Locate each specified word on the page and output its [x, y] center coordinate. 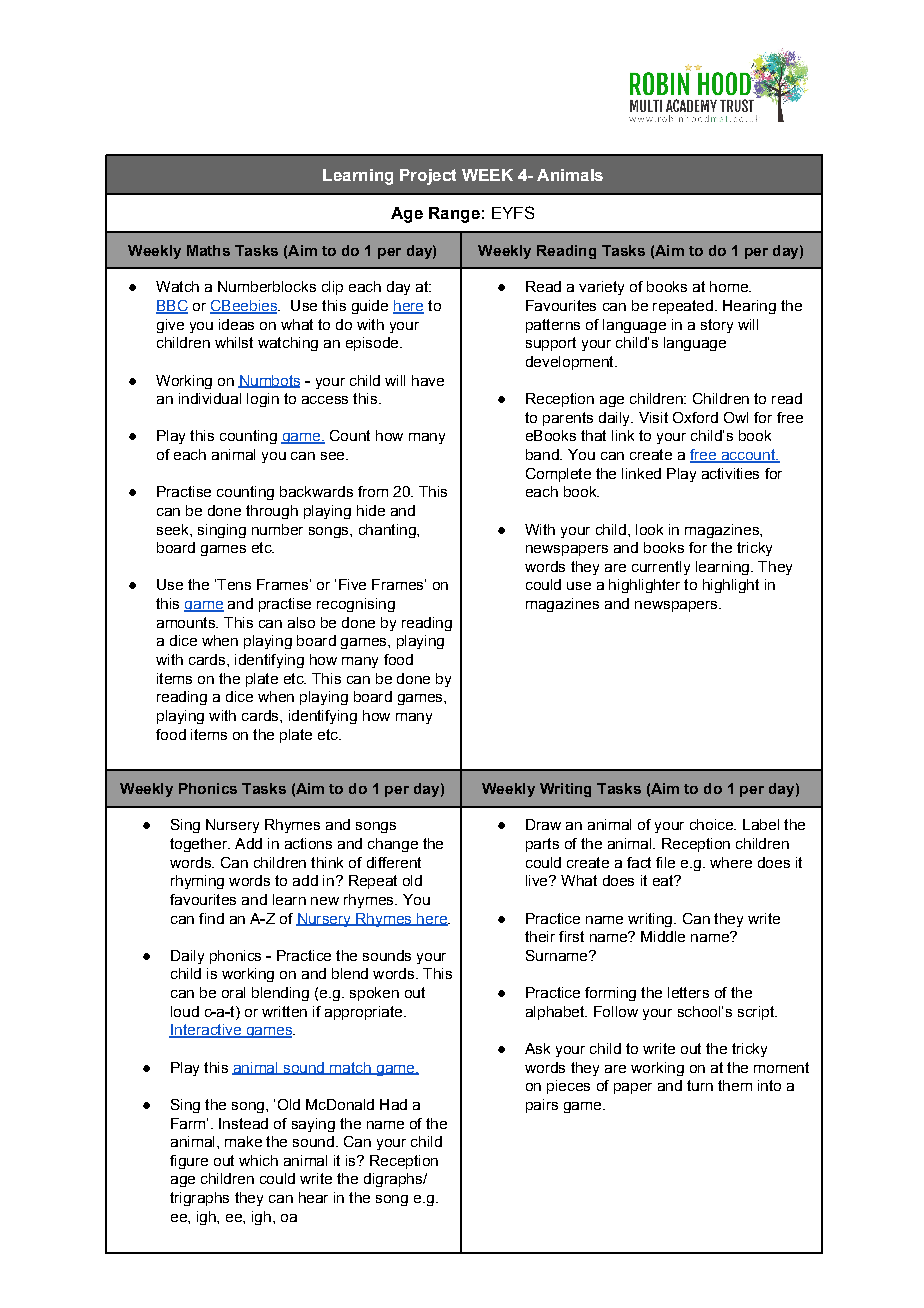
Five [352, 584]
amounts [187, 622]
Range [454, 215]
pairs [542, 1106]
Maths [208, 250]
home [730, 286]
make [243, 1141]
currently [661, 568]
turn [700, 1085]
